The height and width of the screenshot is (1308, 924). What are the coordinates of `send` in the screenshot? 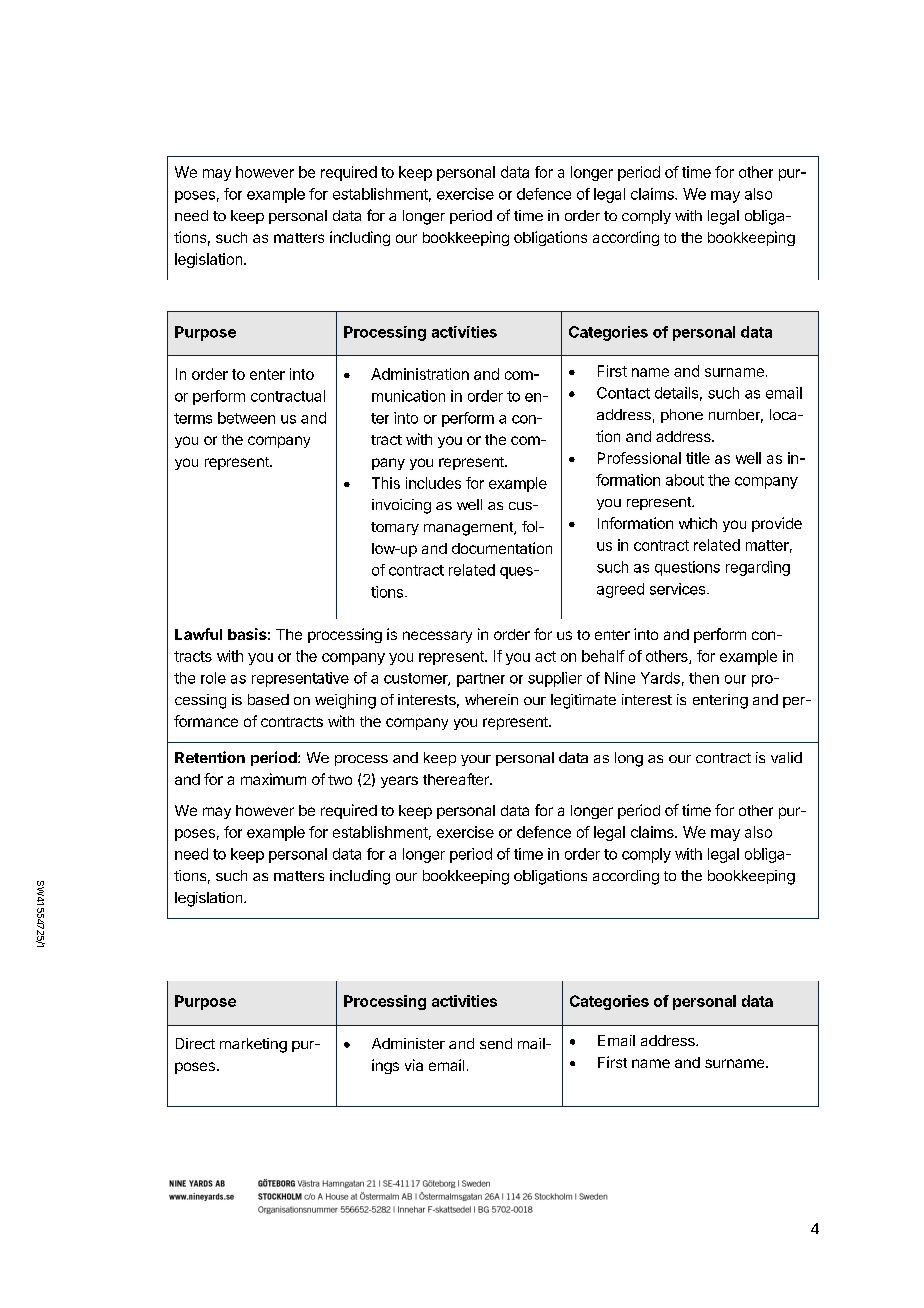 It's located at (496, 1043).
